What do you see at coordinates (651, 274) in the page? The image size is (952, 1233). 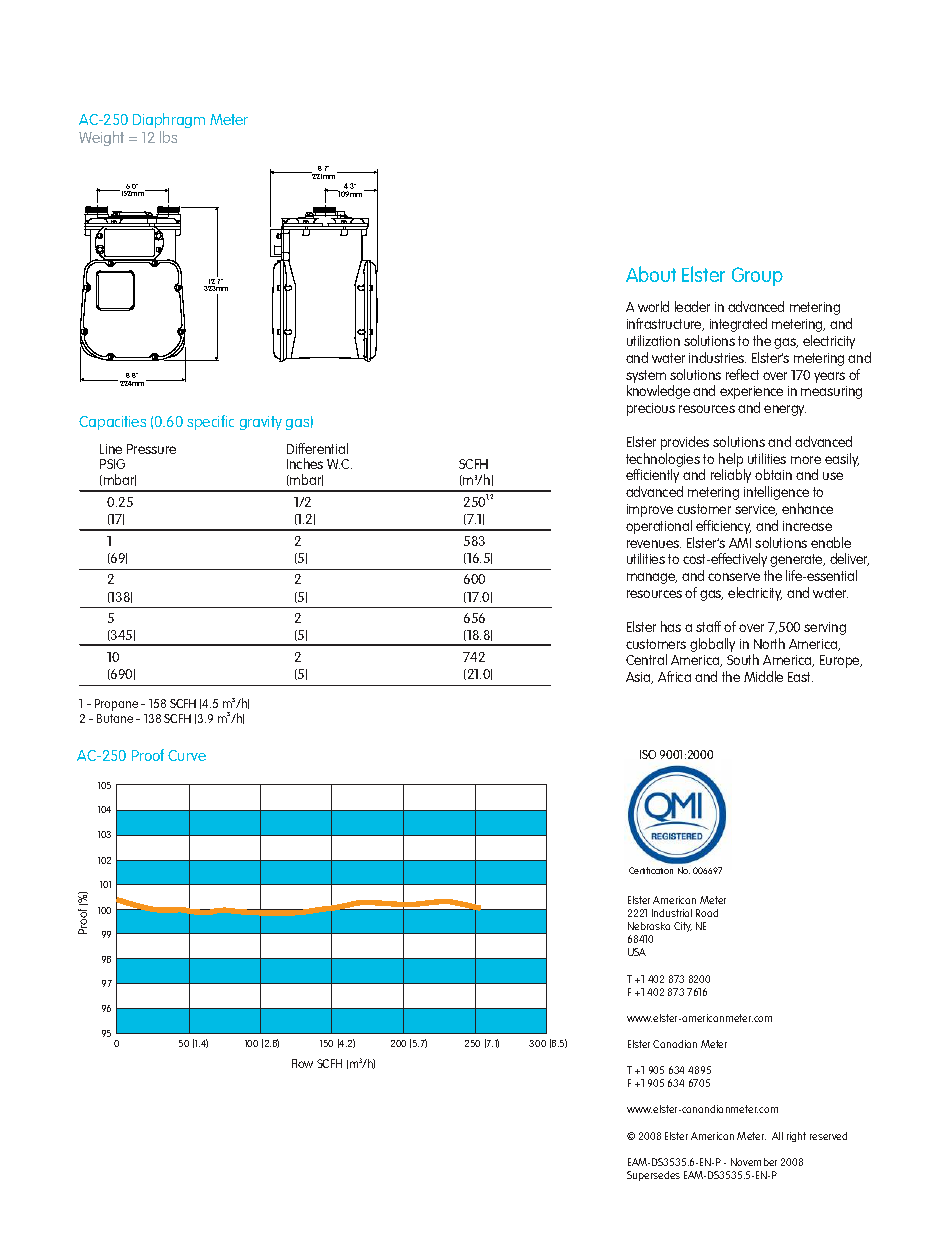 I see `About` at bounding box center [651, 274].
